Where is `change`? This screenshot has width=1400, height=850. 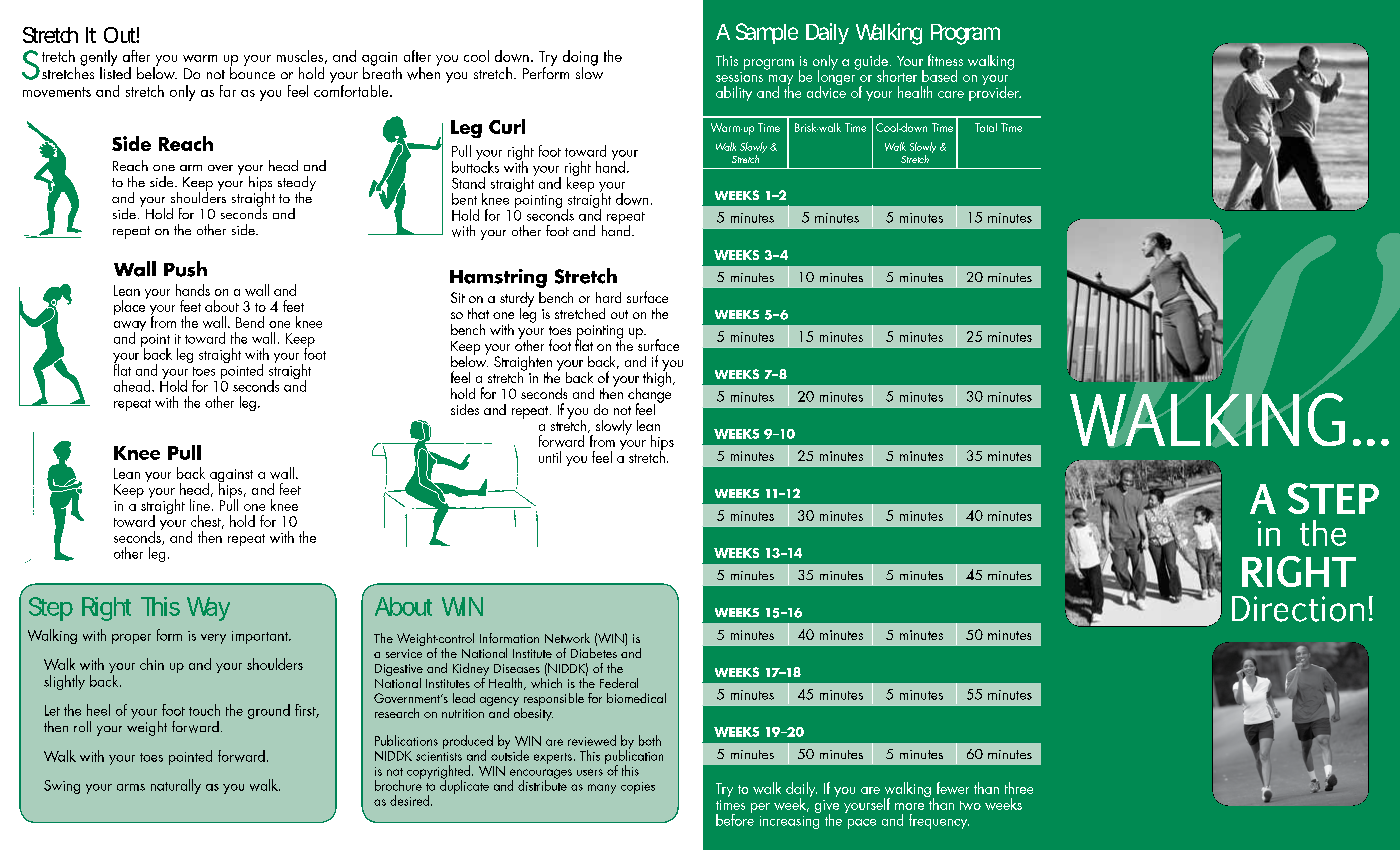 change is located at coordinates (649, 395).
